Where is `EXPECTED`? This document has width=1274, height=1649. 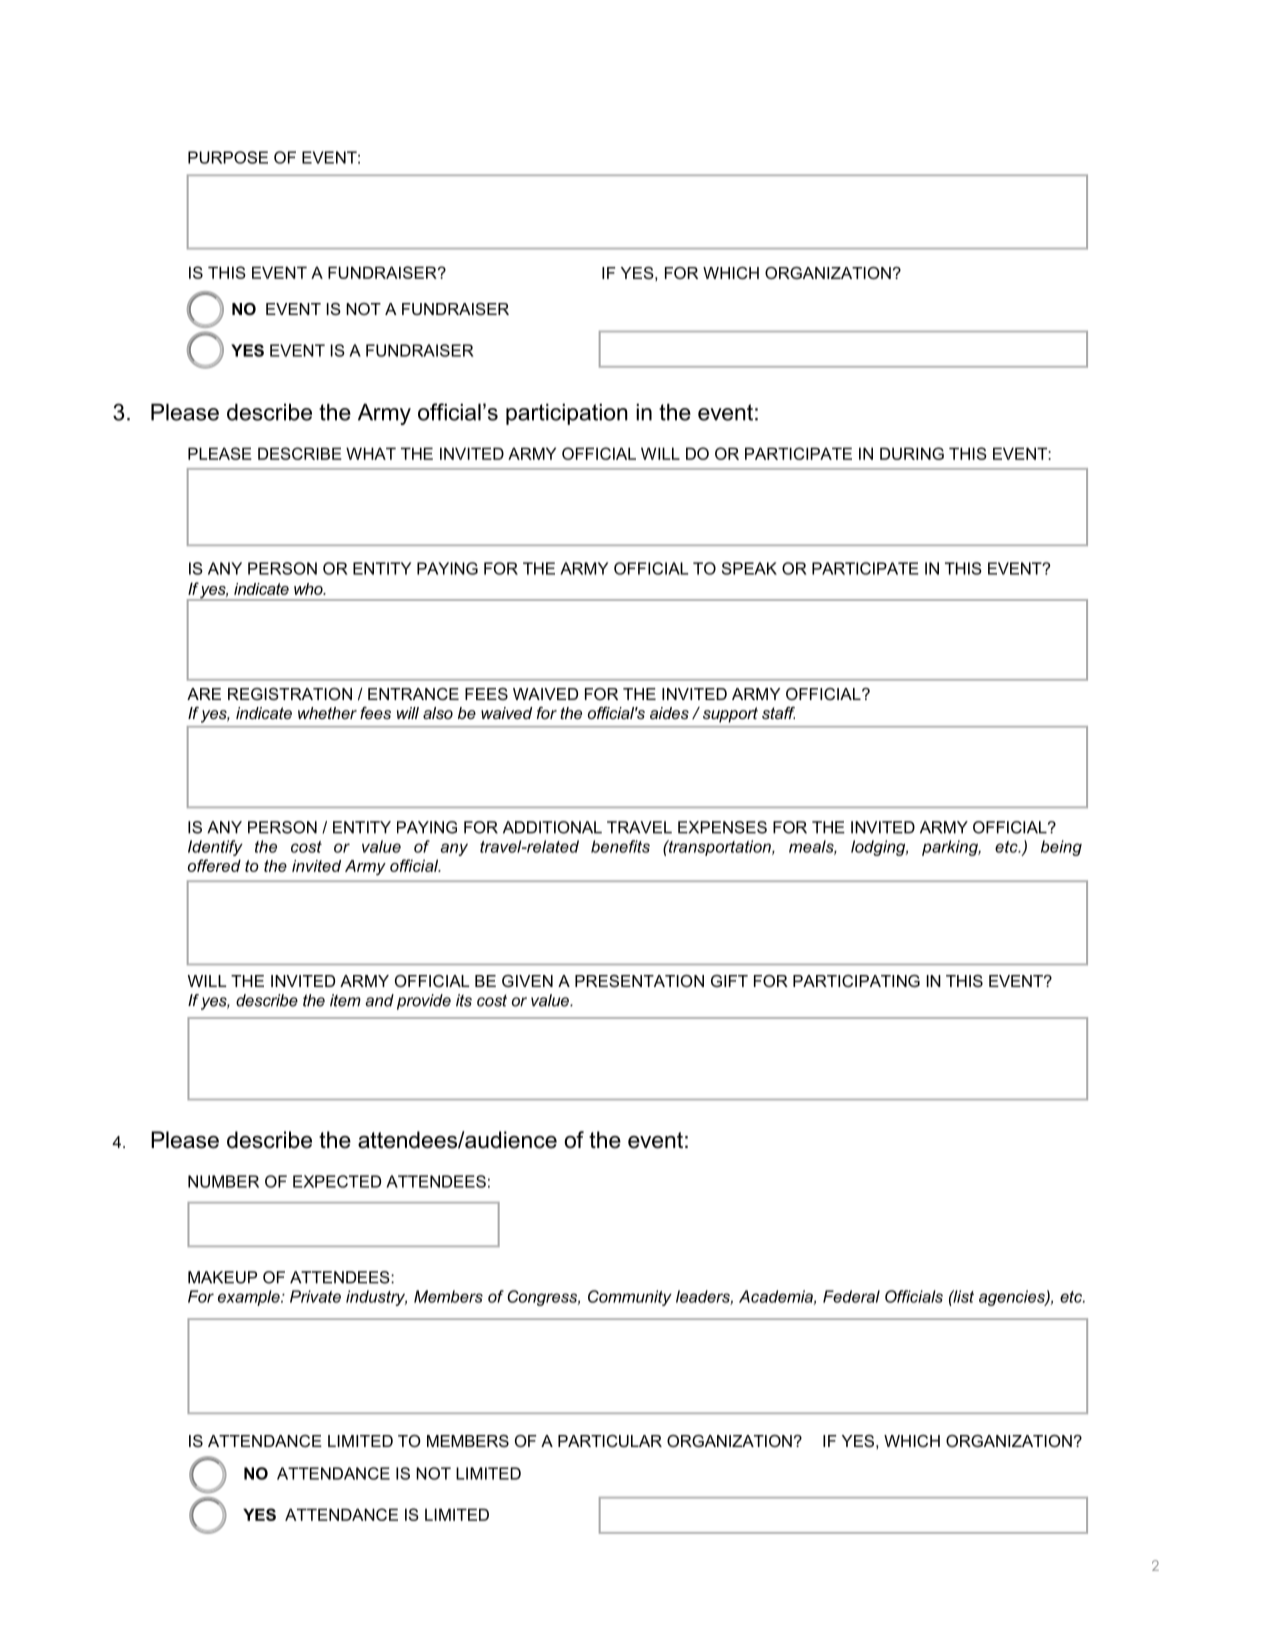 EXPECTED is located at coordinates (337, 1181).
